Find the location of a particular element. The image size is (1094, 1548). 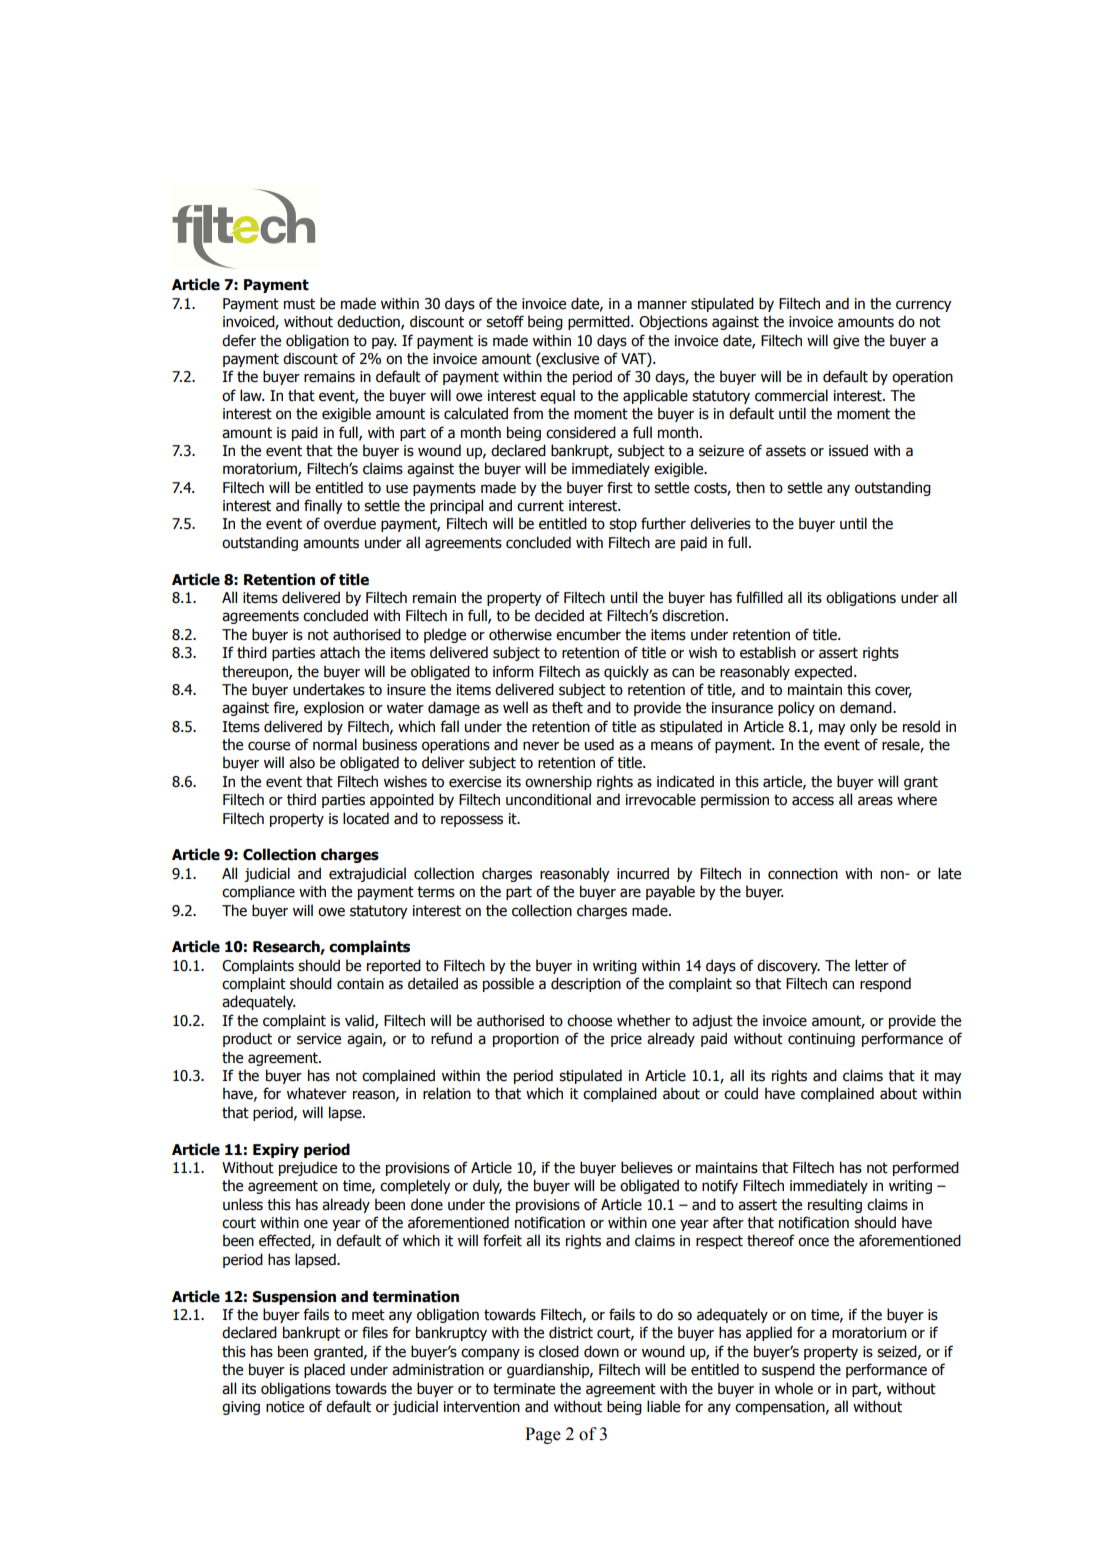

connection is located at coordinates (803, 874).
